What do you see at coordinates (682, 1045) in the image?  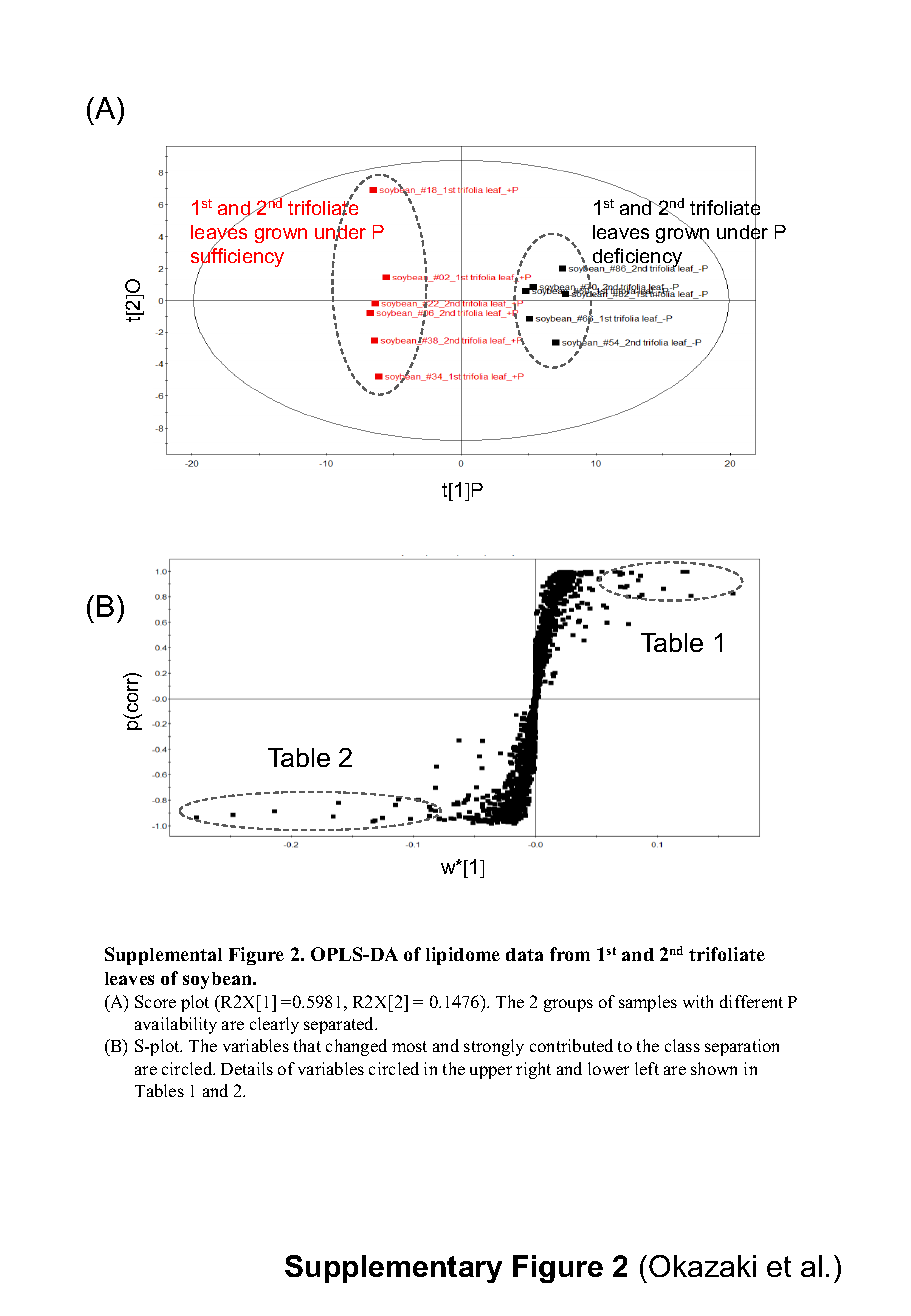 I see `class` at bounding box center [682, 1045].
